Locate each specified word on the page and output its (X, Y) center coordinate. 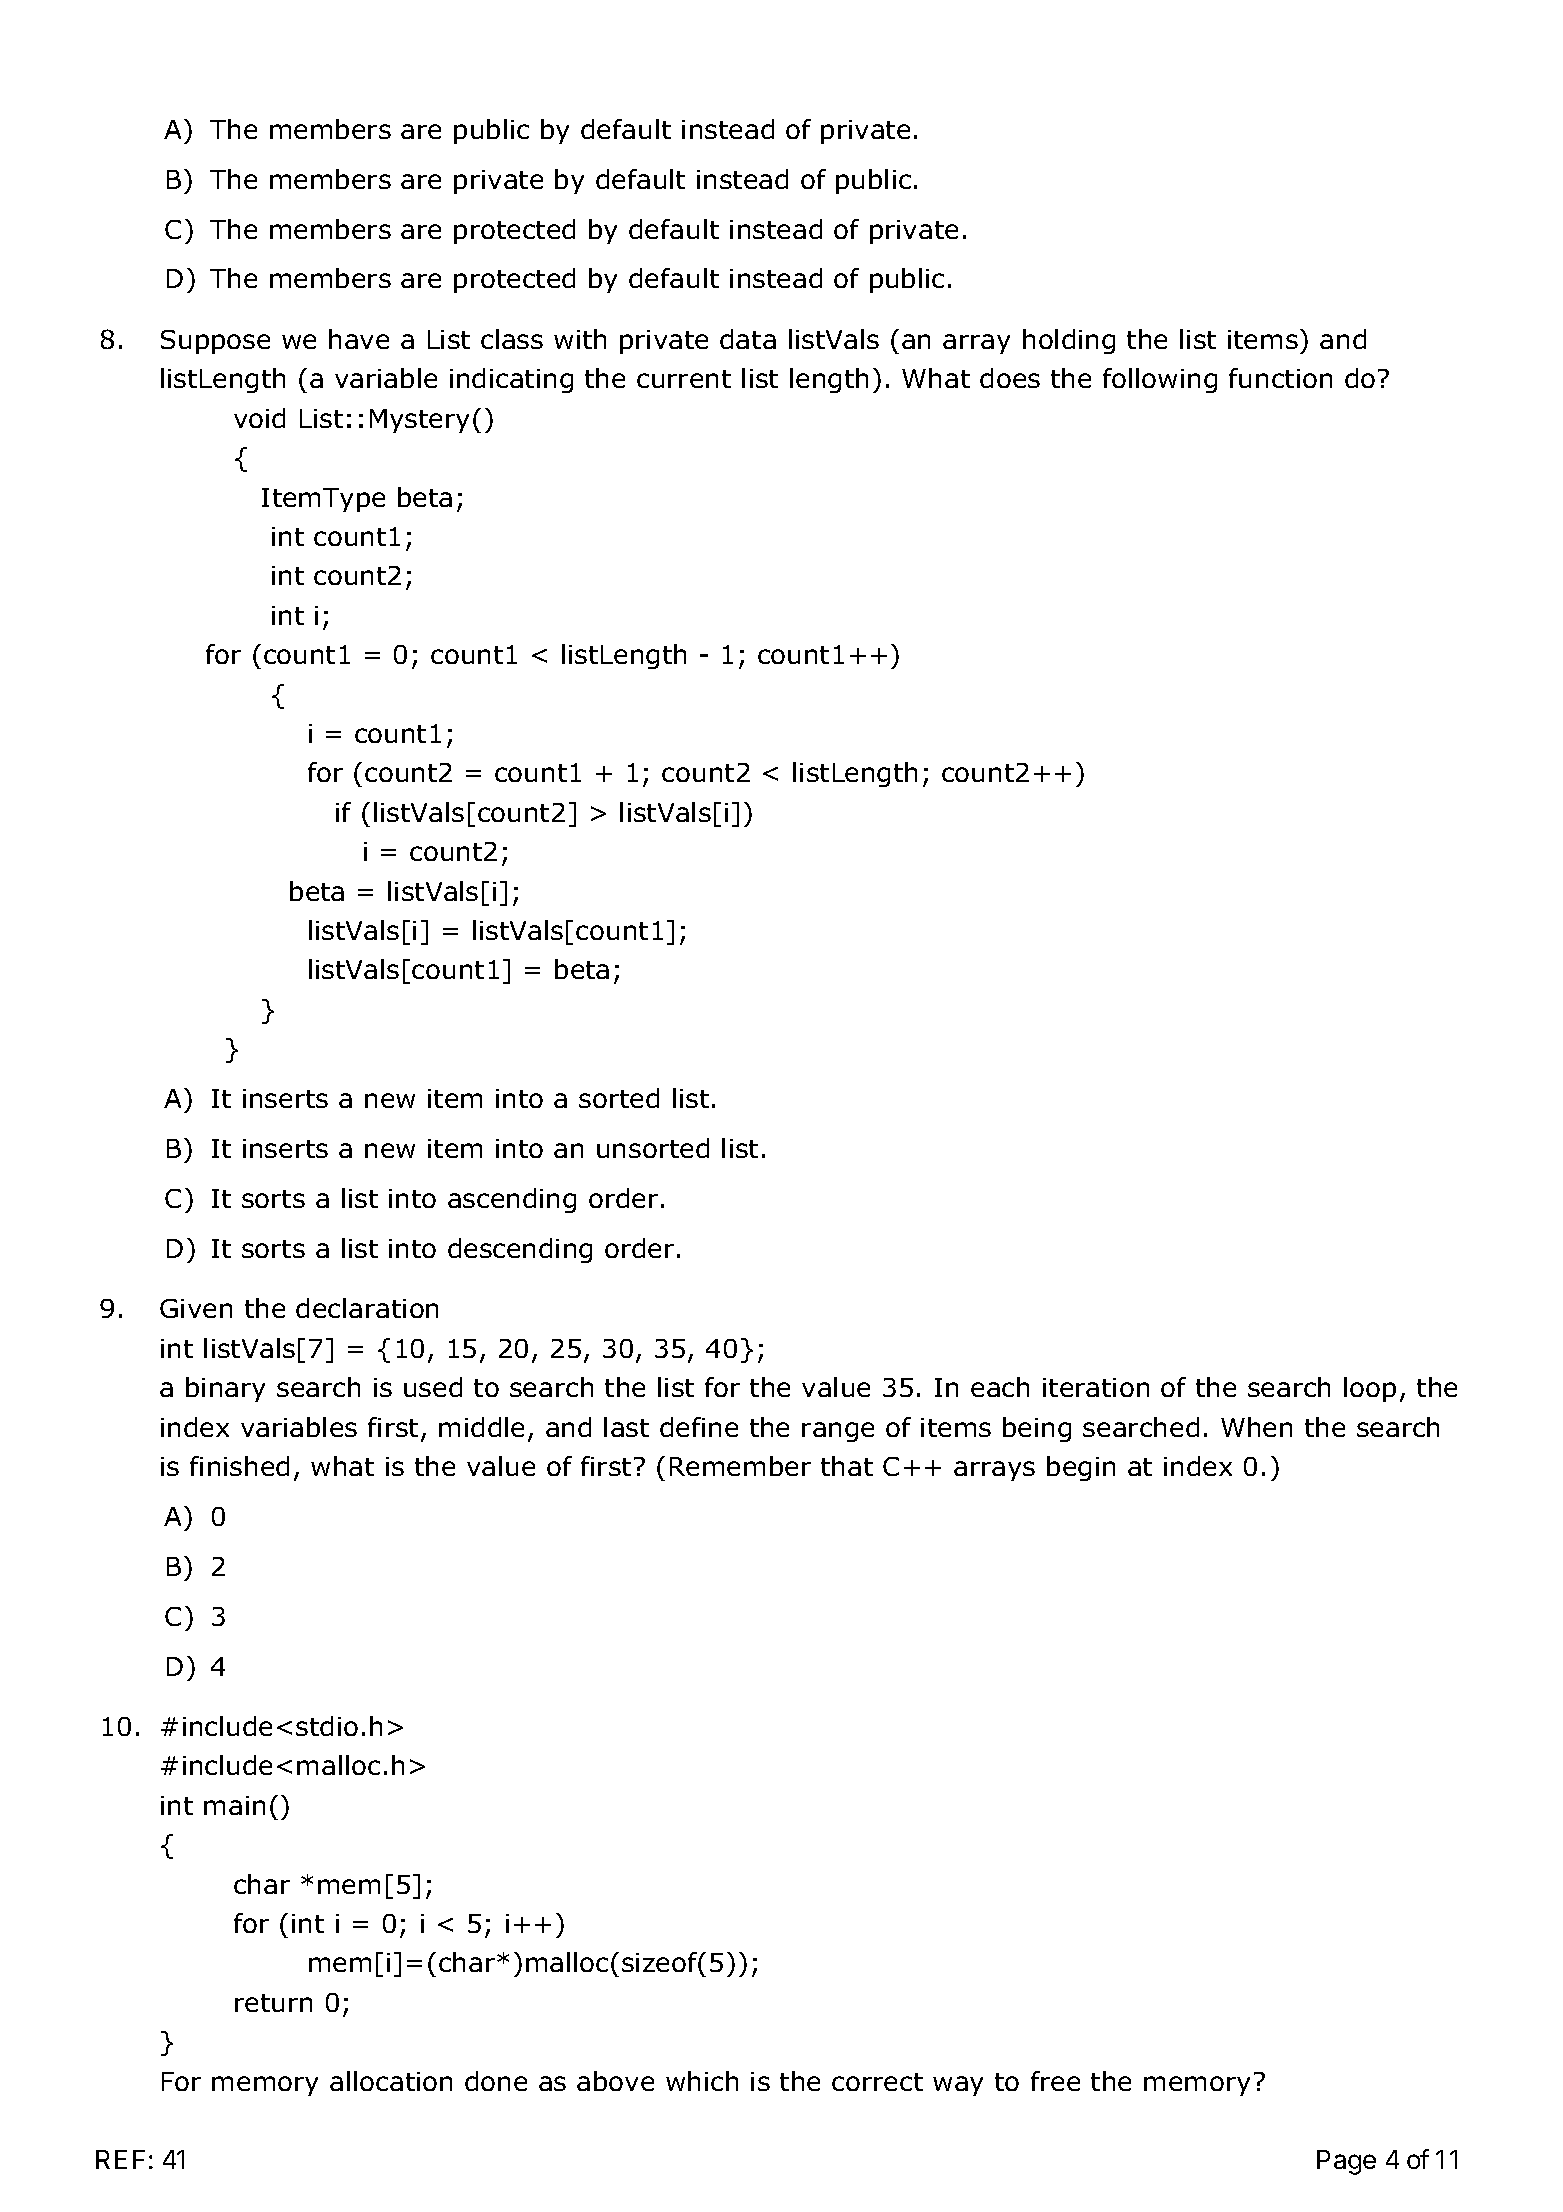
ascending (512, 1200)
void (259, 418)
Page (1346, 2162)
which (702, 2081)
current (684, 379)
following (1160, 380)
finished (239, 1466)
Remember (740, 1466)
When (1256, 1427)
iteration (1096, 1387)
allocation (391, 2081)
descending (520, 1250)
